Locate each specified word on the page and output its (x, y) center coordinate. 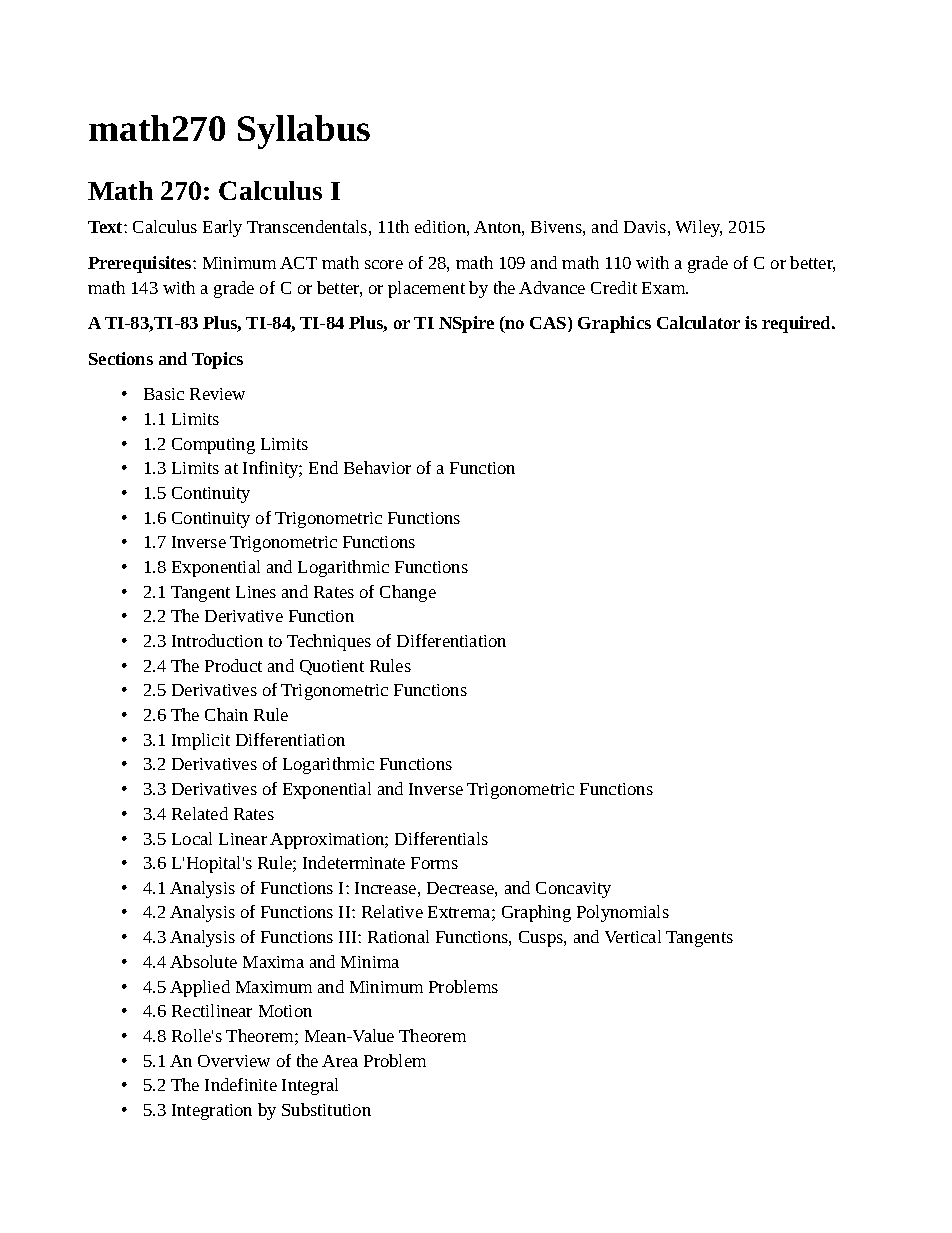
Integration (212, 1112)
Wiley (699, 228)
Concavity (573, 890)
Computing (213, 446)
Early (222, 228)
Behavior (377, 467)
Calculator (698, 322)
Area (340, 1061)
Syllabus (304, 132)
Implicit (201, 741)
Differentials (441, 838)
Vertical (633, 936)
